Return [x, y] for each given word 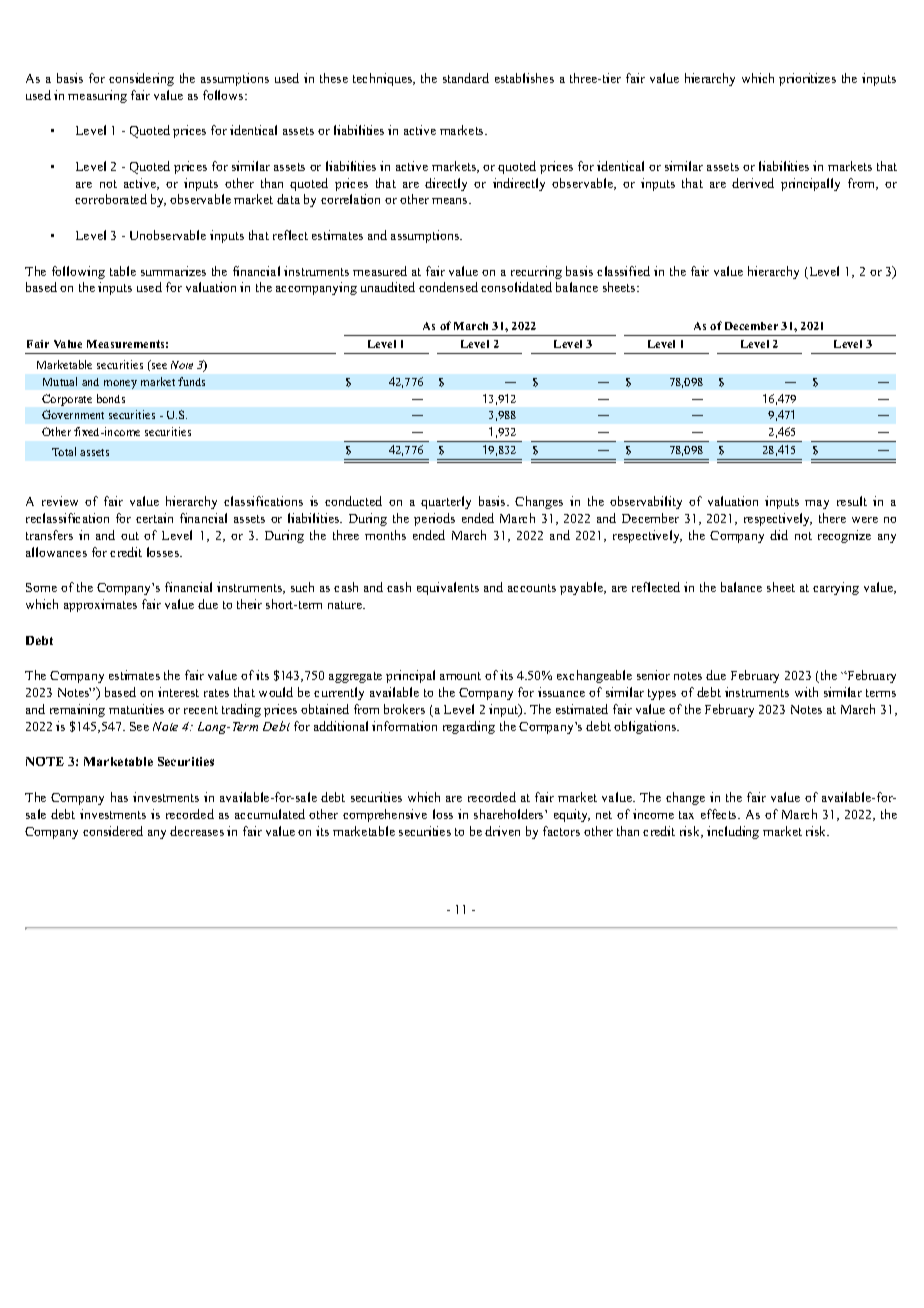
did [779, 535]
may [817, 504]
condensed [448, 287]
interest [178, 692]
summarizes [173, 271]
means [451, 201]
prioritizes [807, 79]
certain [154, 518]
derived [753, 183]
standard [466, 78]
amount [460, 676]
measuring [97, 96]
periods [434, 519]
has [119, 797]
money [120, 384]
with [806, 692]
